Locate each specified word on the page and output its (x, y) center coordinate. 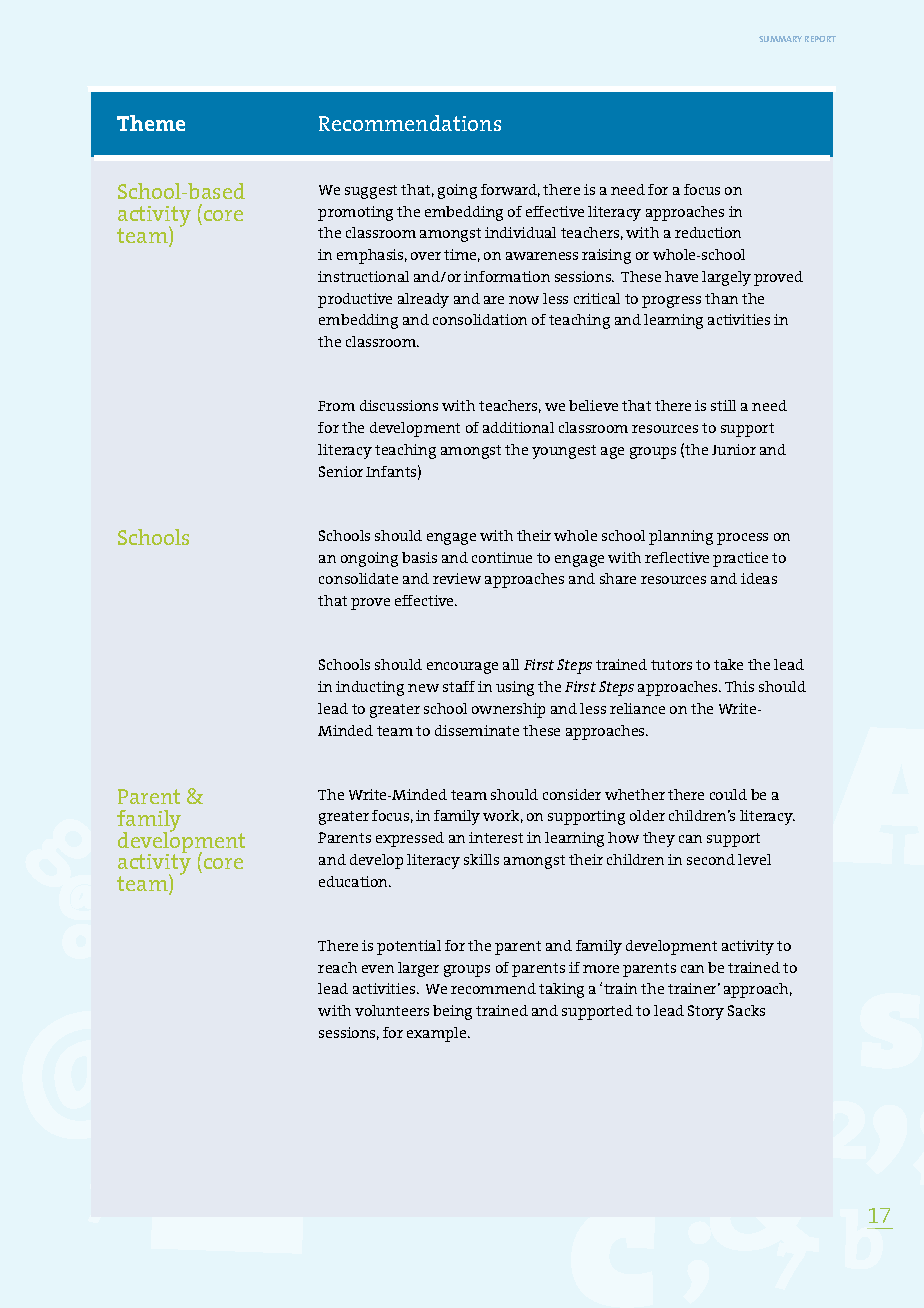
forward (510, 190)
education (355, 881)
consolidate (358, 578)
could (728, 794)
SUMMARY (780, 39)
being (452, 1012)
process (742, 539)
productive (355, 300)
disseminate (477, 730)
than (721, 298)
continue (502, 557)
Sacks (746, 1010)
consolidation (480, 319)
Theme (151, 123)
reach (337, 967)
